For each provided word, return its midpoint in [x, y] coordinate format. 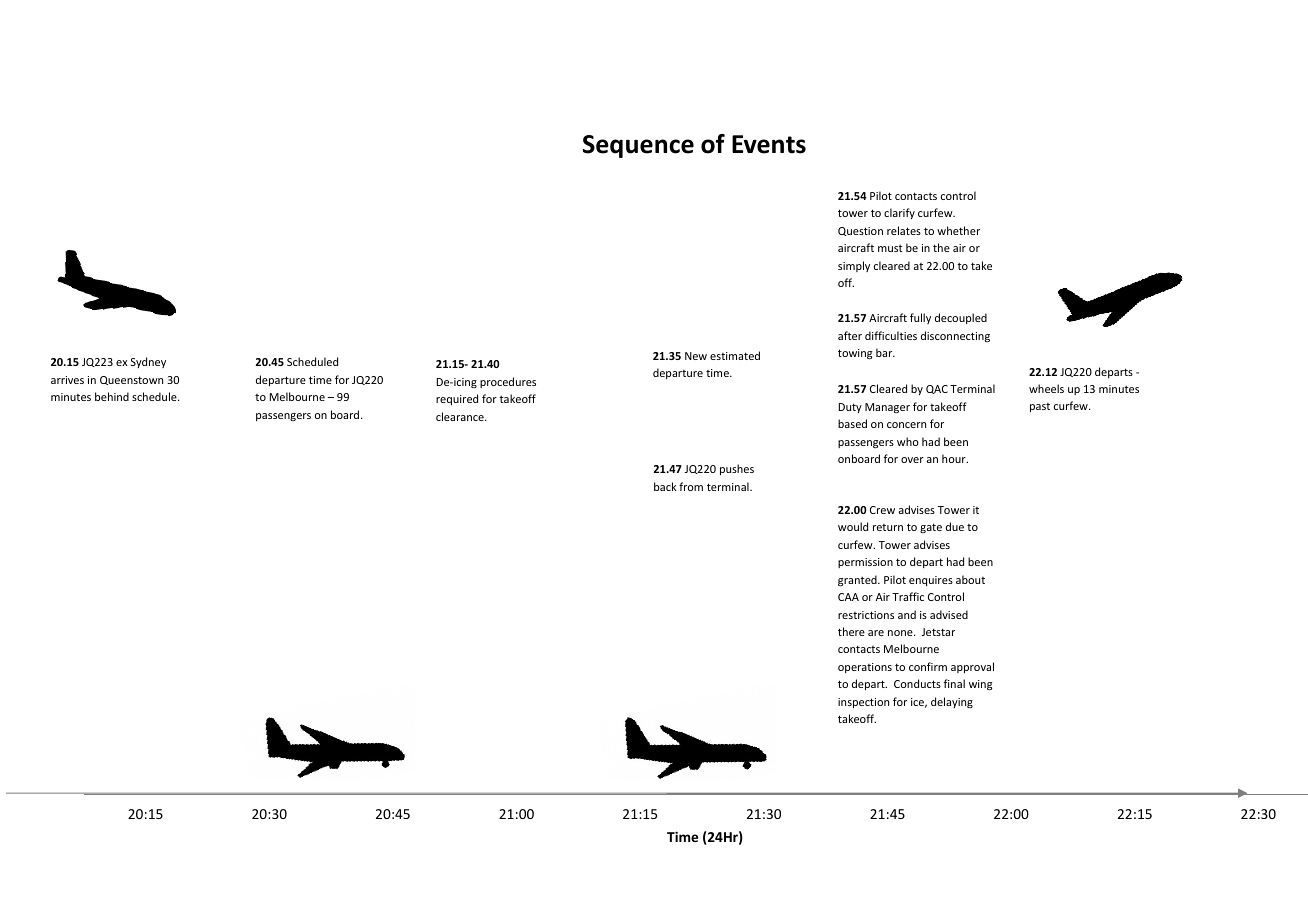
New [696, 356]
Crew [882, 510]
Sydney [148, 362]
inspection [863, 703]
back [665, 486]
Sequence [638, 146]
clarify [899, 213]
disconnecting [955, 336]
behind [112, 396]
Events [769, 144]
